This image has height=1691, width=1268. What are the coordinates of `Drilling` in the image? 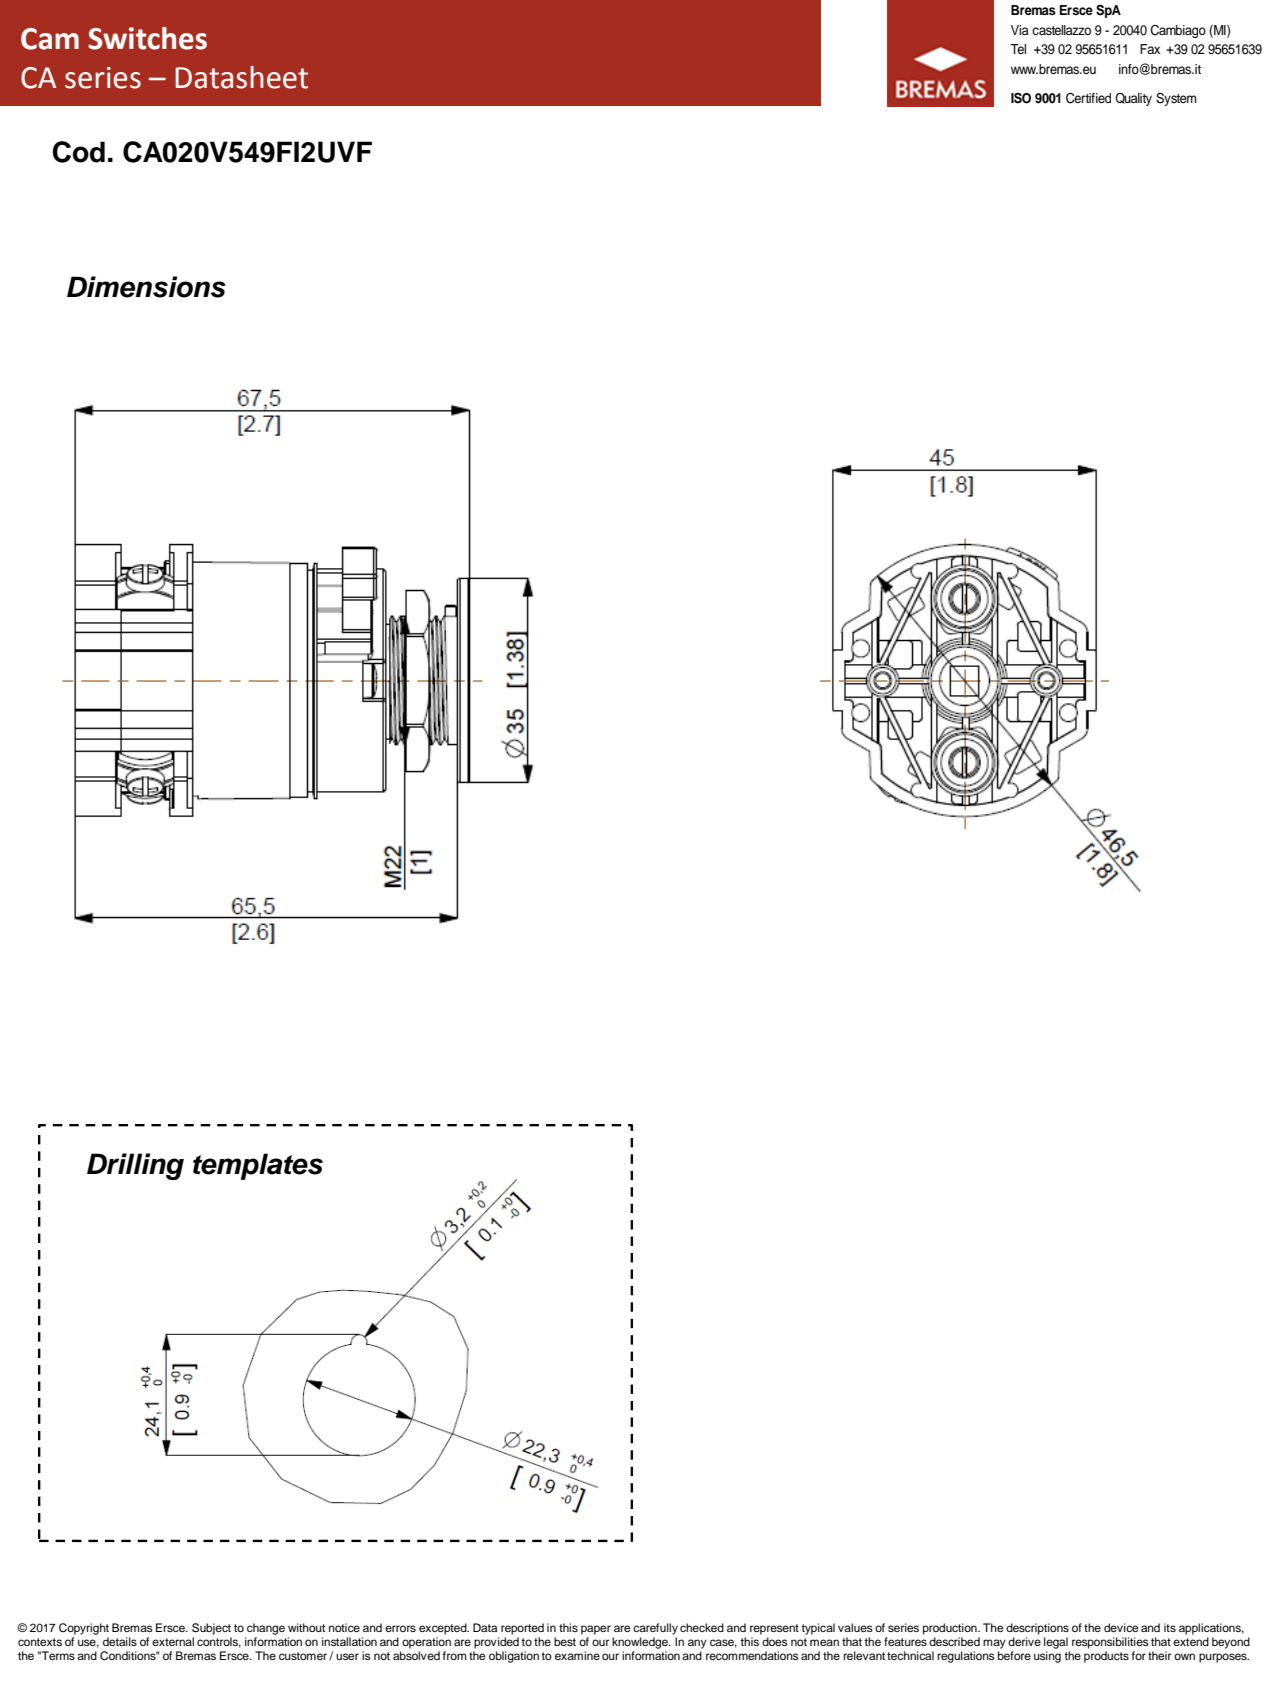 It's located at (135, 1166).
